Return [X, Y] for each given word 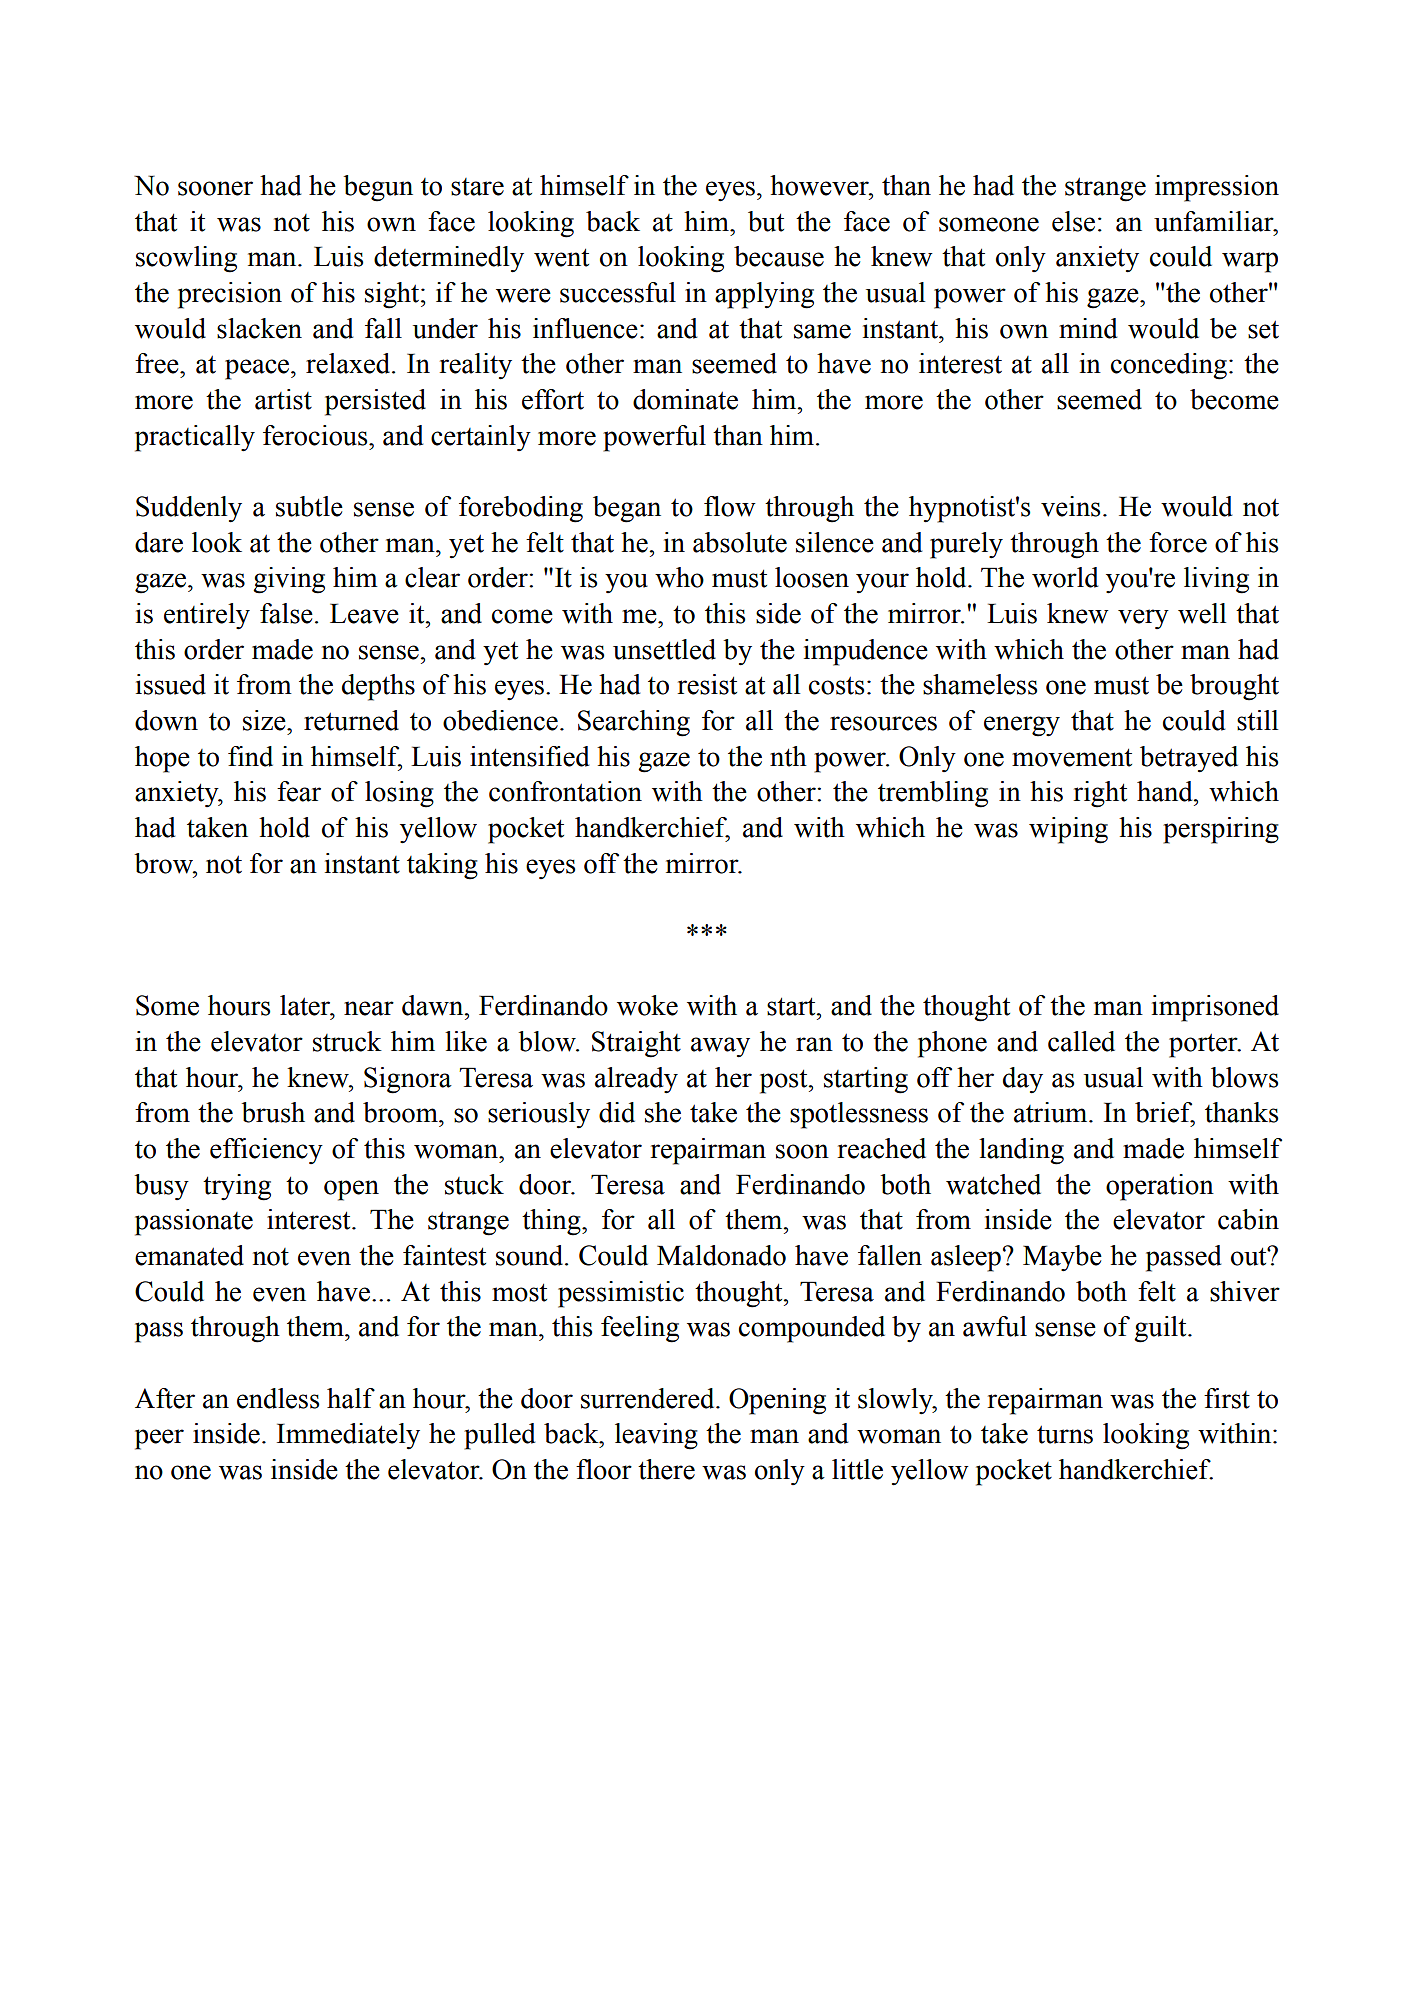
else [1073, 221]
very [1143, 619]
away [720, 1047]
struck [347, 1041]
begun [378, 188]
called [1081, 1041]
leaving [656, 1436]
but [766, 221]
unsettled [664, 649]
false [286, 613]
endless [278, 1398]
